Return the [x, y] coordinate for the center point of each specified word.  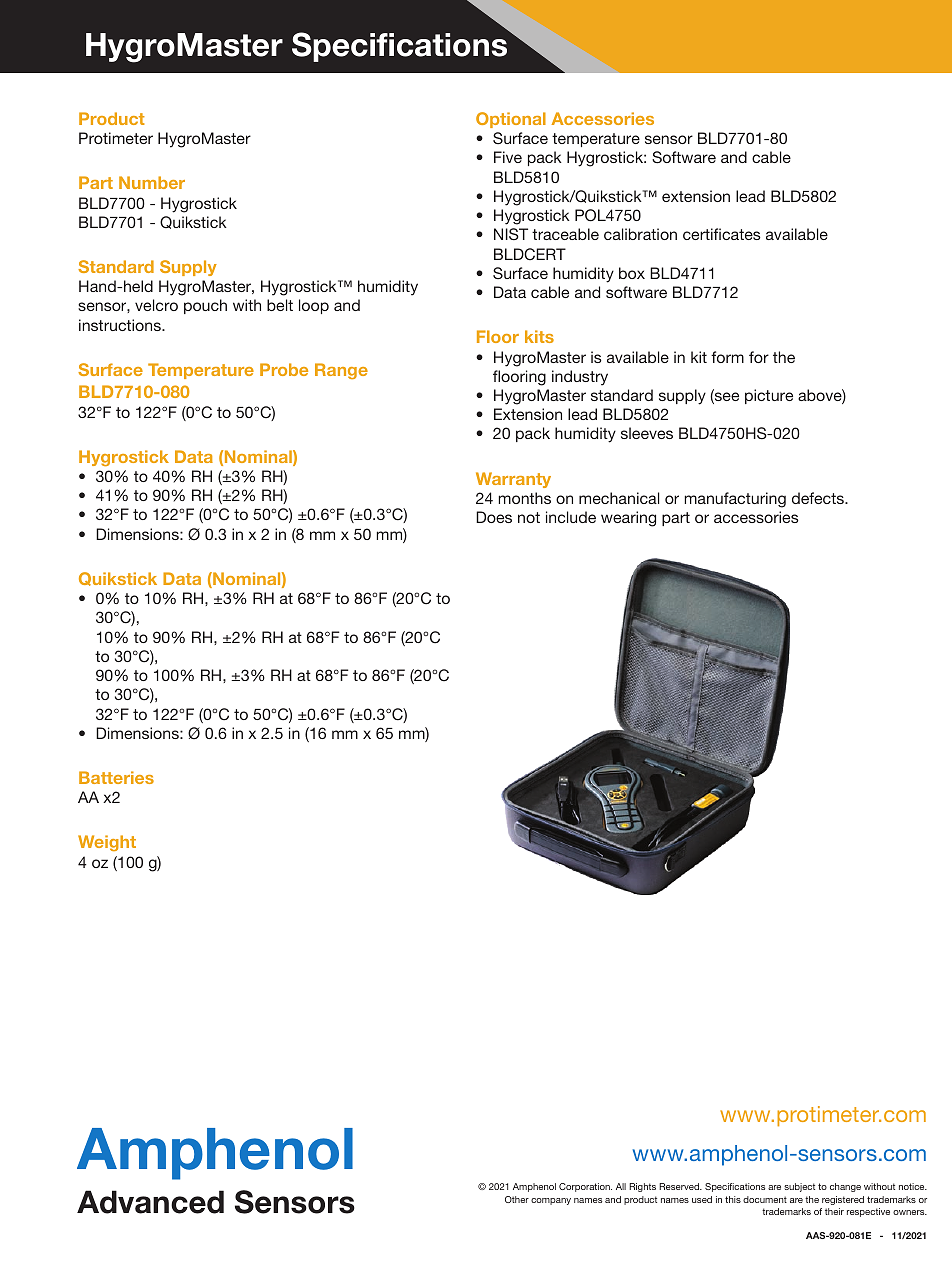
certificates [722, 234]
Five [508, 157]
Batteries [116, 777]
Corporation [585, 1187]
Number [152, 182]
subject [799, 1187]
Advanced [150, 1202]
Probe [284, 369]
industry [580, 378]
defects [819, 498]
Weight [107, 843]
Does [494, 517]
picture [769, 396]
